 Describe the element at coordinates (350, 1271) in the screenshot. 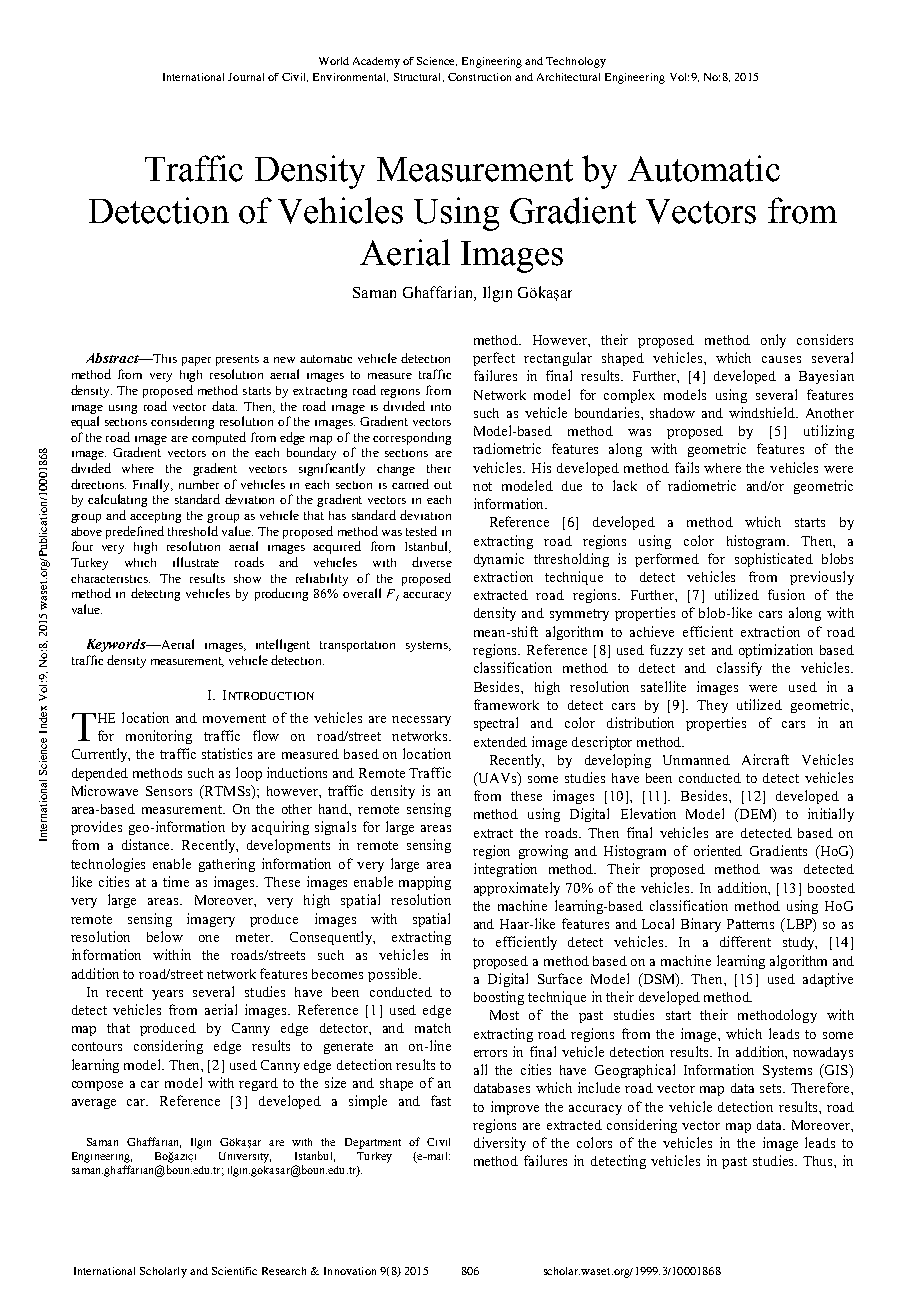

I see `Innovation` at that location.
